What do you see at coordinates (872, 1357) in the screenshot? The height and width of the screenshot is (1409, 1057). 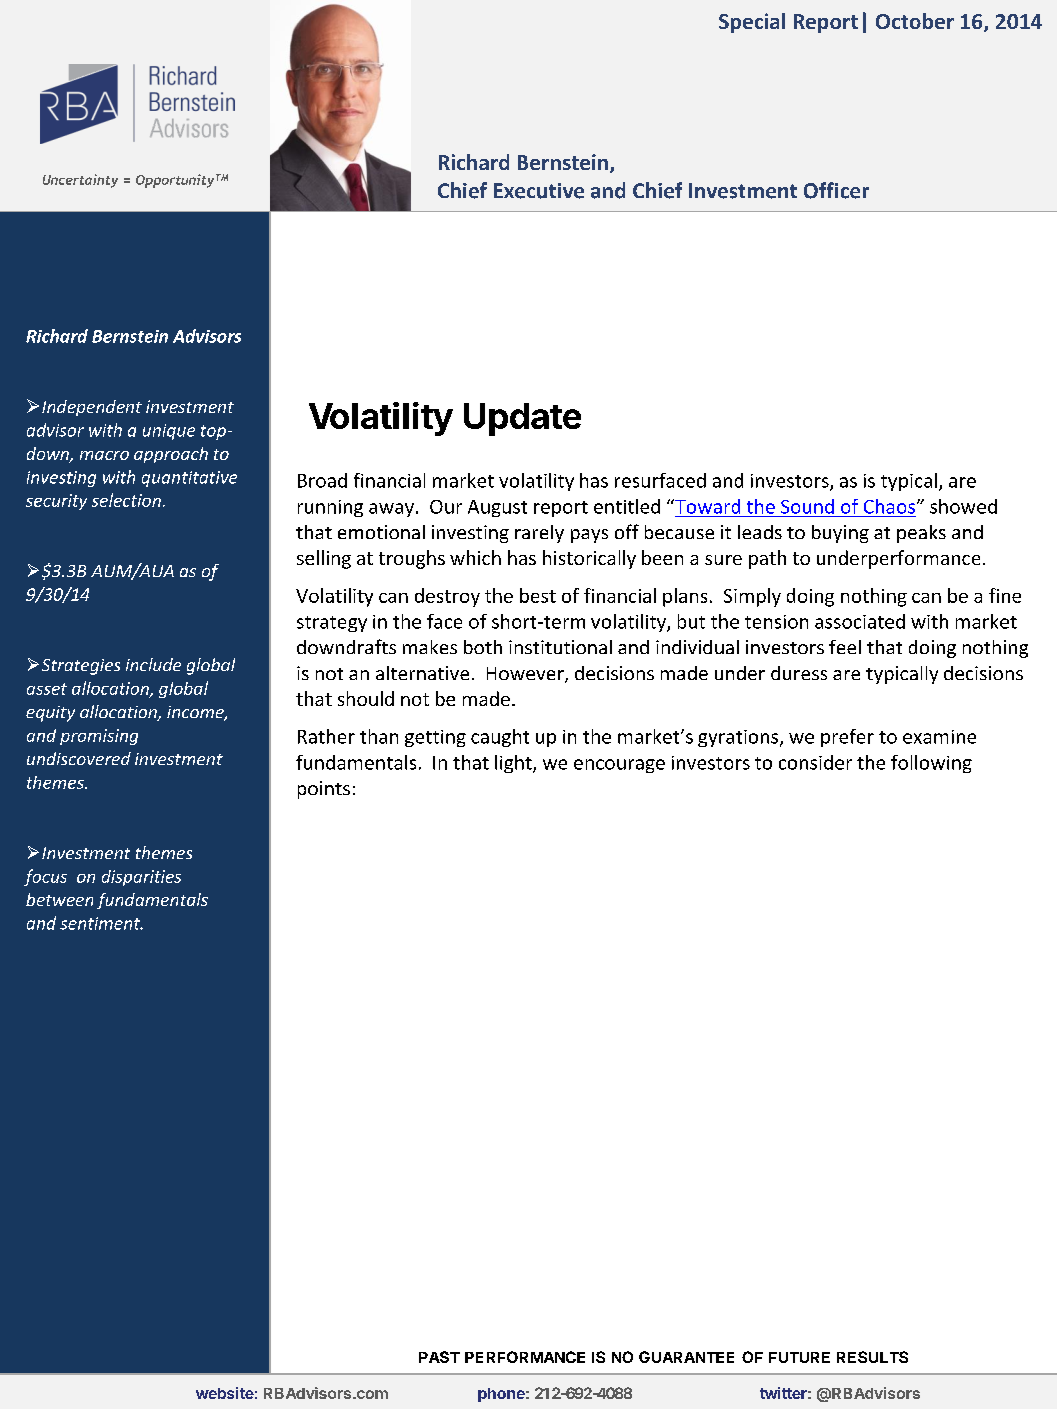 I see `RESULTS` at bounding box center [872, 1357].
